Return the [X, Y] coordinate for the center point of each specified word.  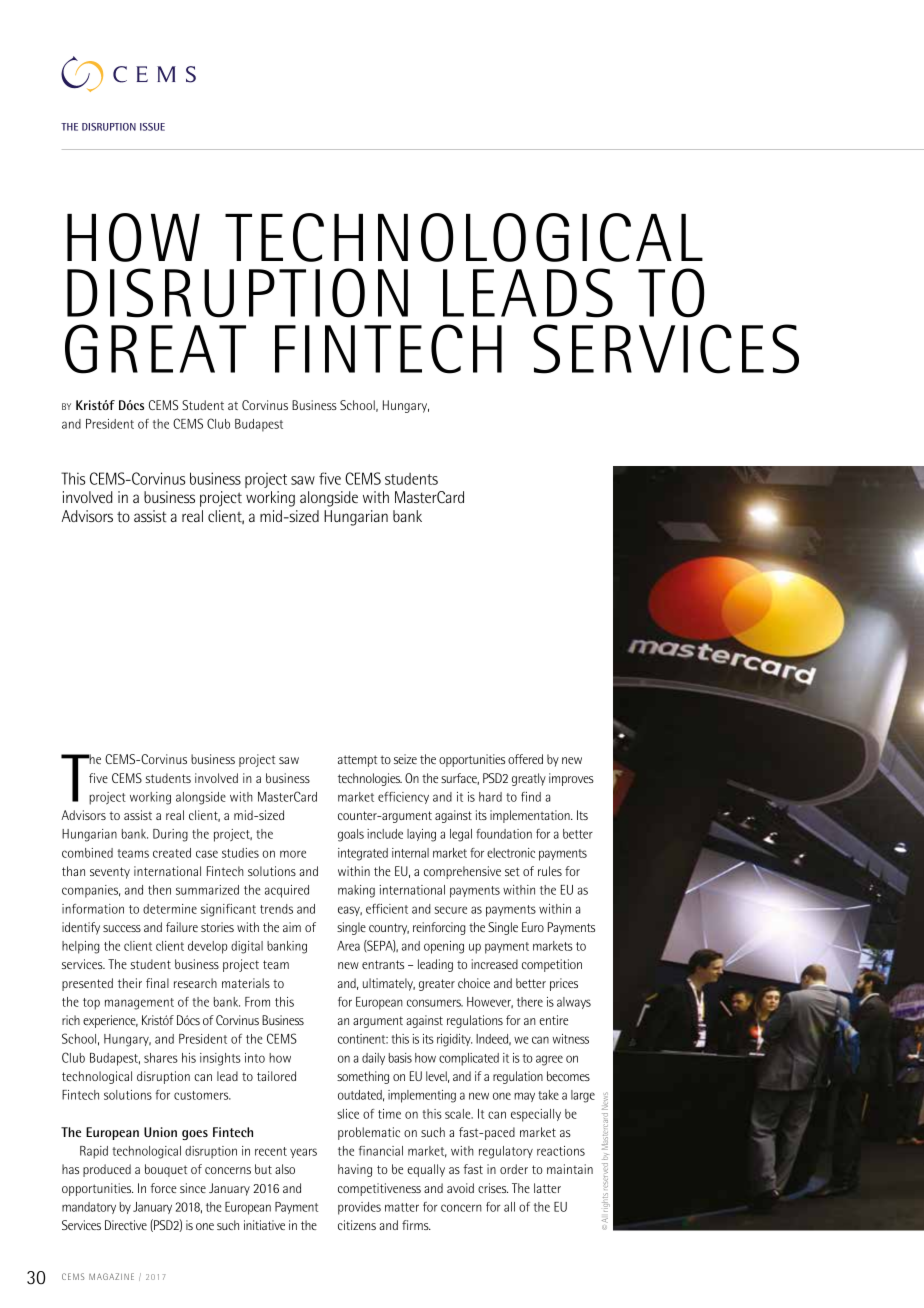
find [531, 797]
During [170, 835]
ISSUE [152, 127]
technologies [370, 779]
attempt [357, 761]
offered [525, 759]
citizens [357, 1225]
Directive [126, 1225]
